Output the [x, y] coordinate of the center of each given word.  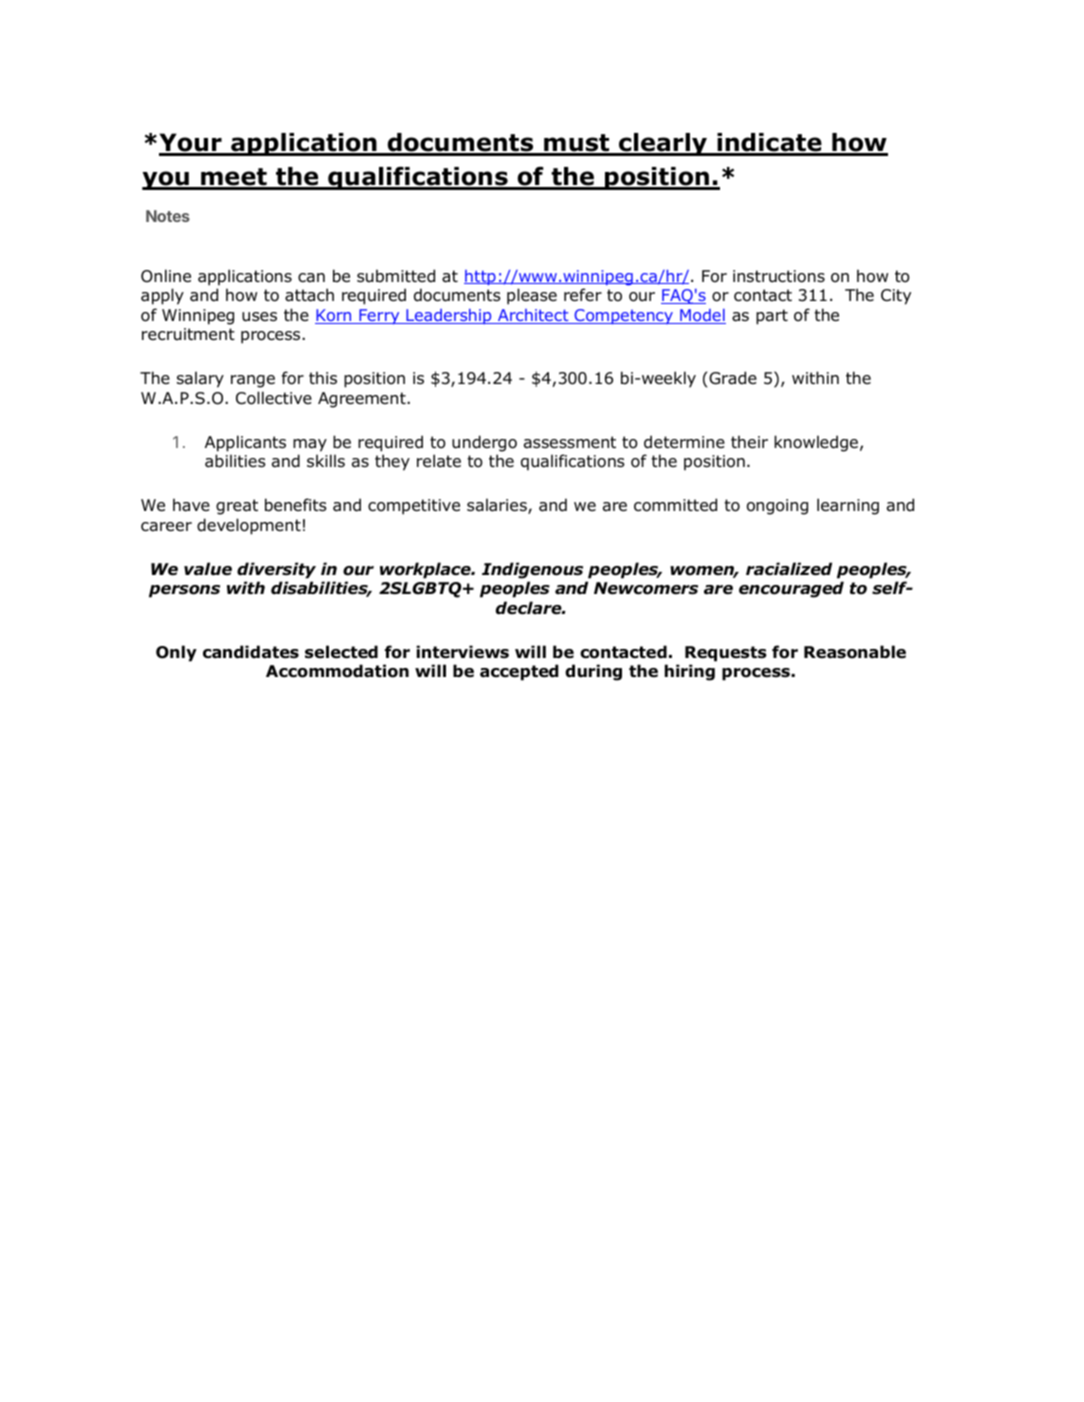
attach [309, 295]
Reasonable [855, 652]
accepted [519, 672]
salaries [498, 506]
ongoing [777, 507]
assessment [570, 442]
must [577, 144]
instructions [779, 276]
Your [191, 144]
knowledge [816, 443]
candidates [251, 652]
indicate [769, 144]
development [249, 526]
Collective [274, 398]
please [532, 296]
